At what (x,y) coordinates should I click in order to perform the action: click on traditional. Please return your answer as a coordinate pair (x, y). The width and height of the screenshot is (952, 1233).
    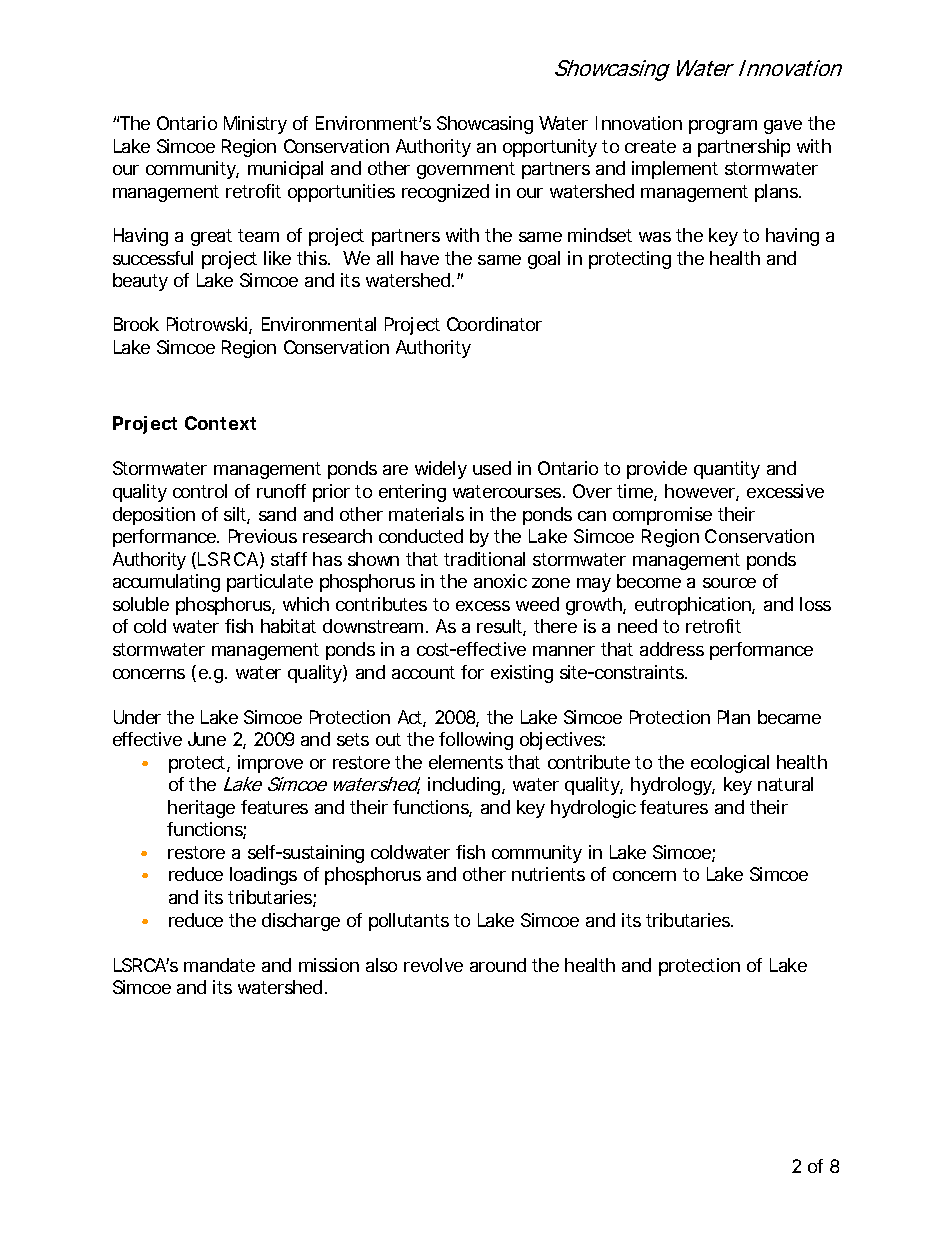
    Looking at the image, I should click on (484, 559).
